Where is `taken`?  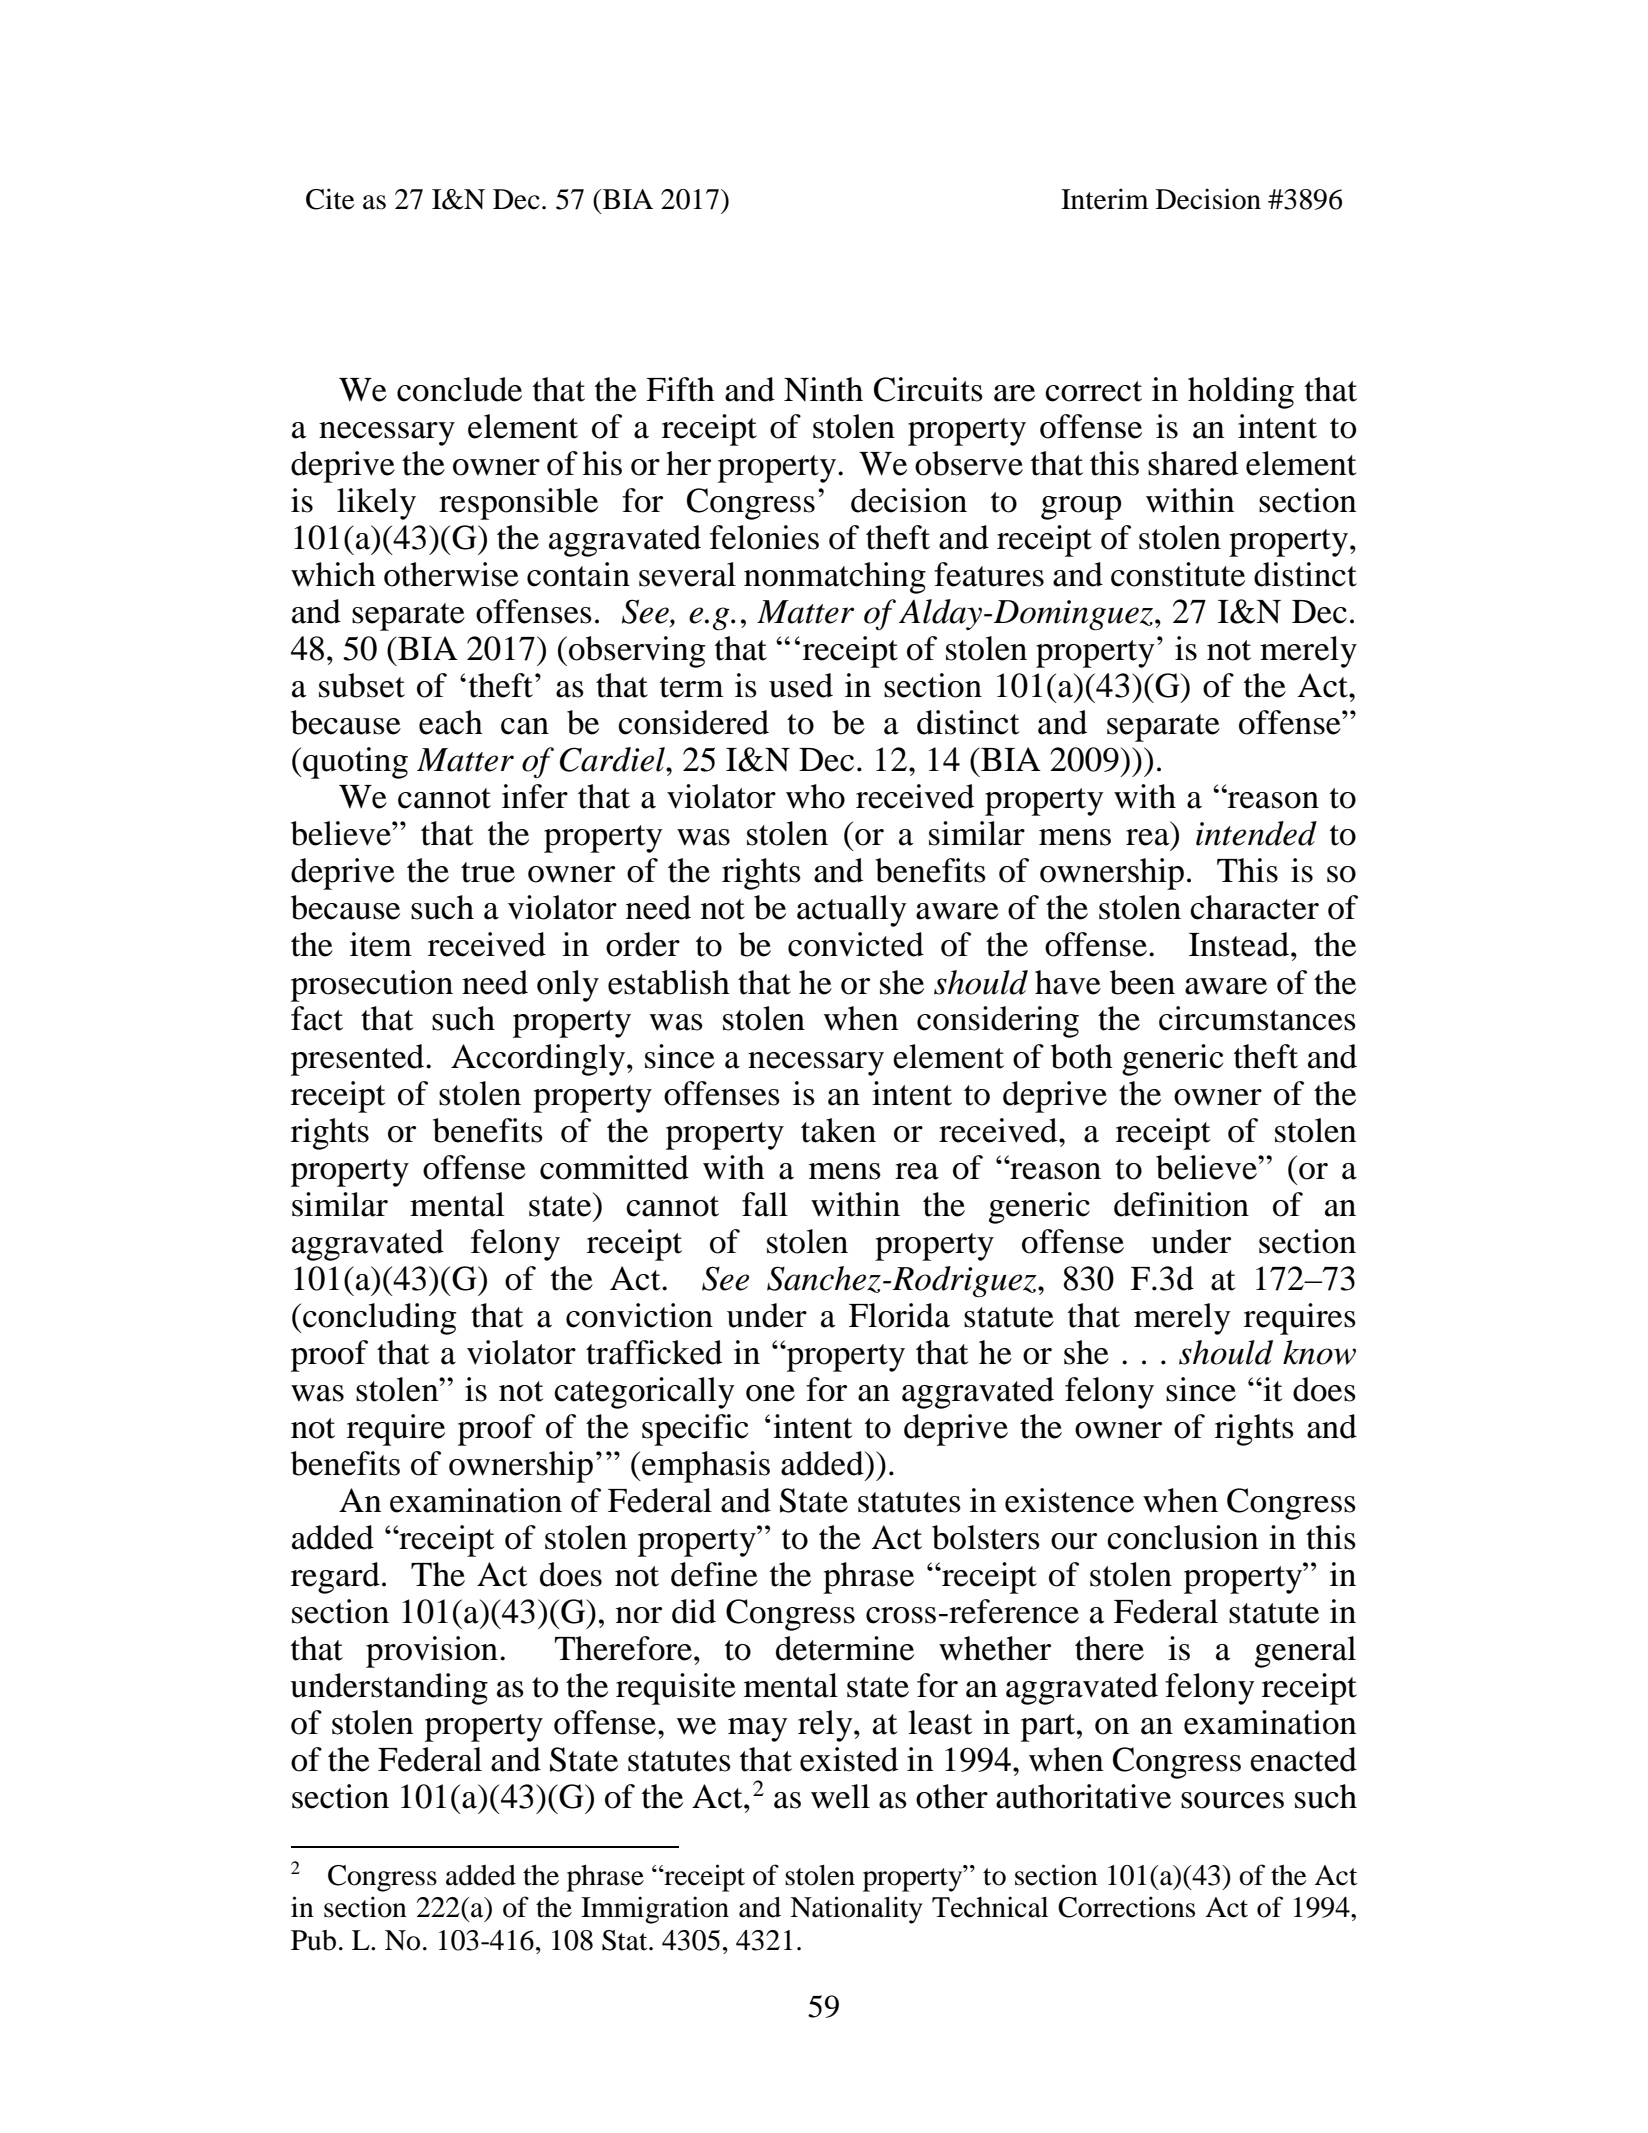
taken is located at coordinates (838, 1130).
